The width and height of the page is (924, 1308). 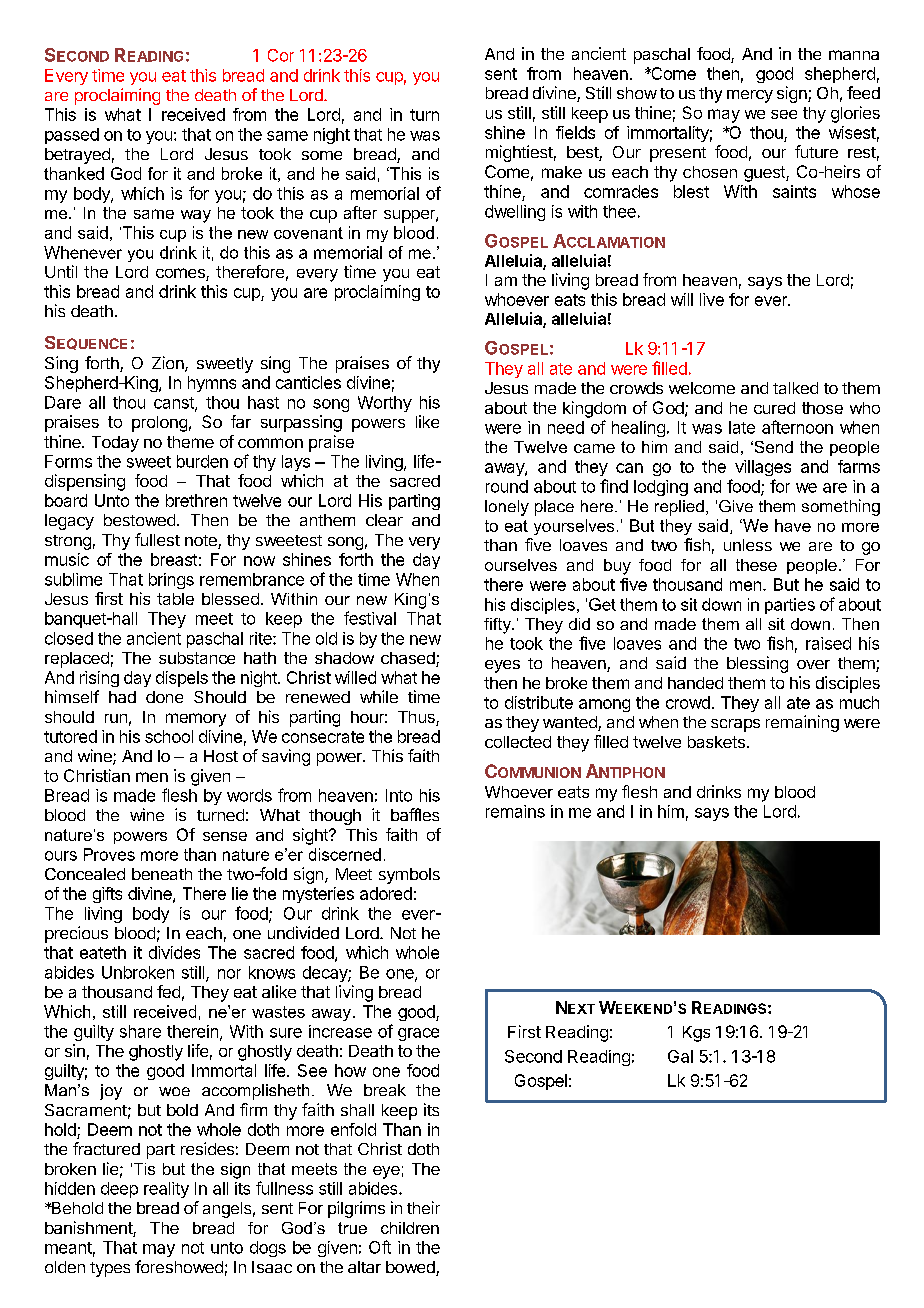 I want to click on reality, so click(x=166, y=1190).
